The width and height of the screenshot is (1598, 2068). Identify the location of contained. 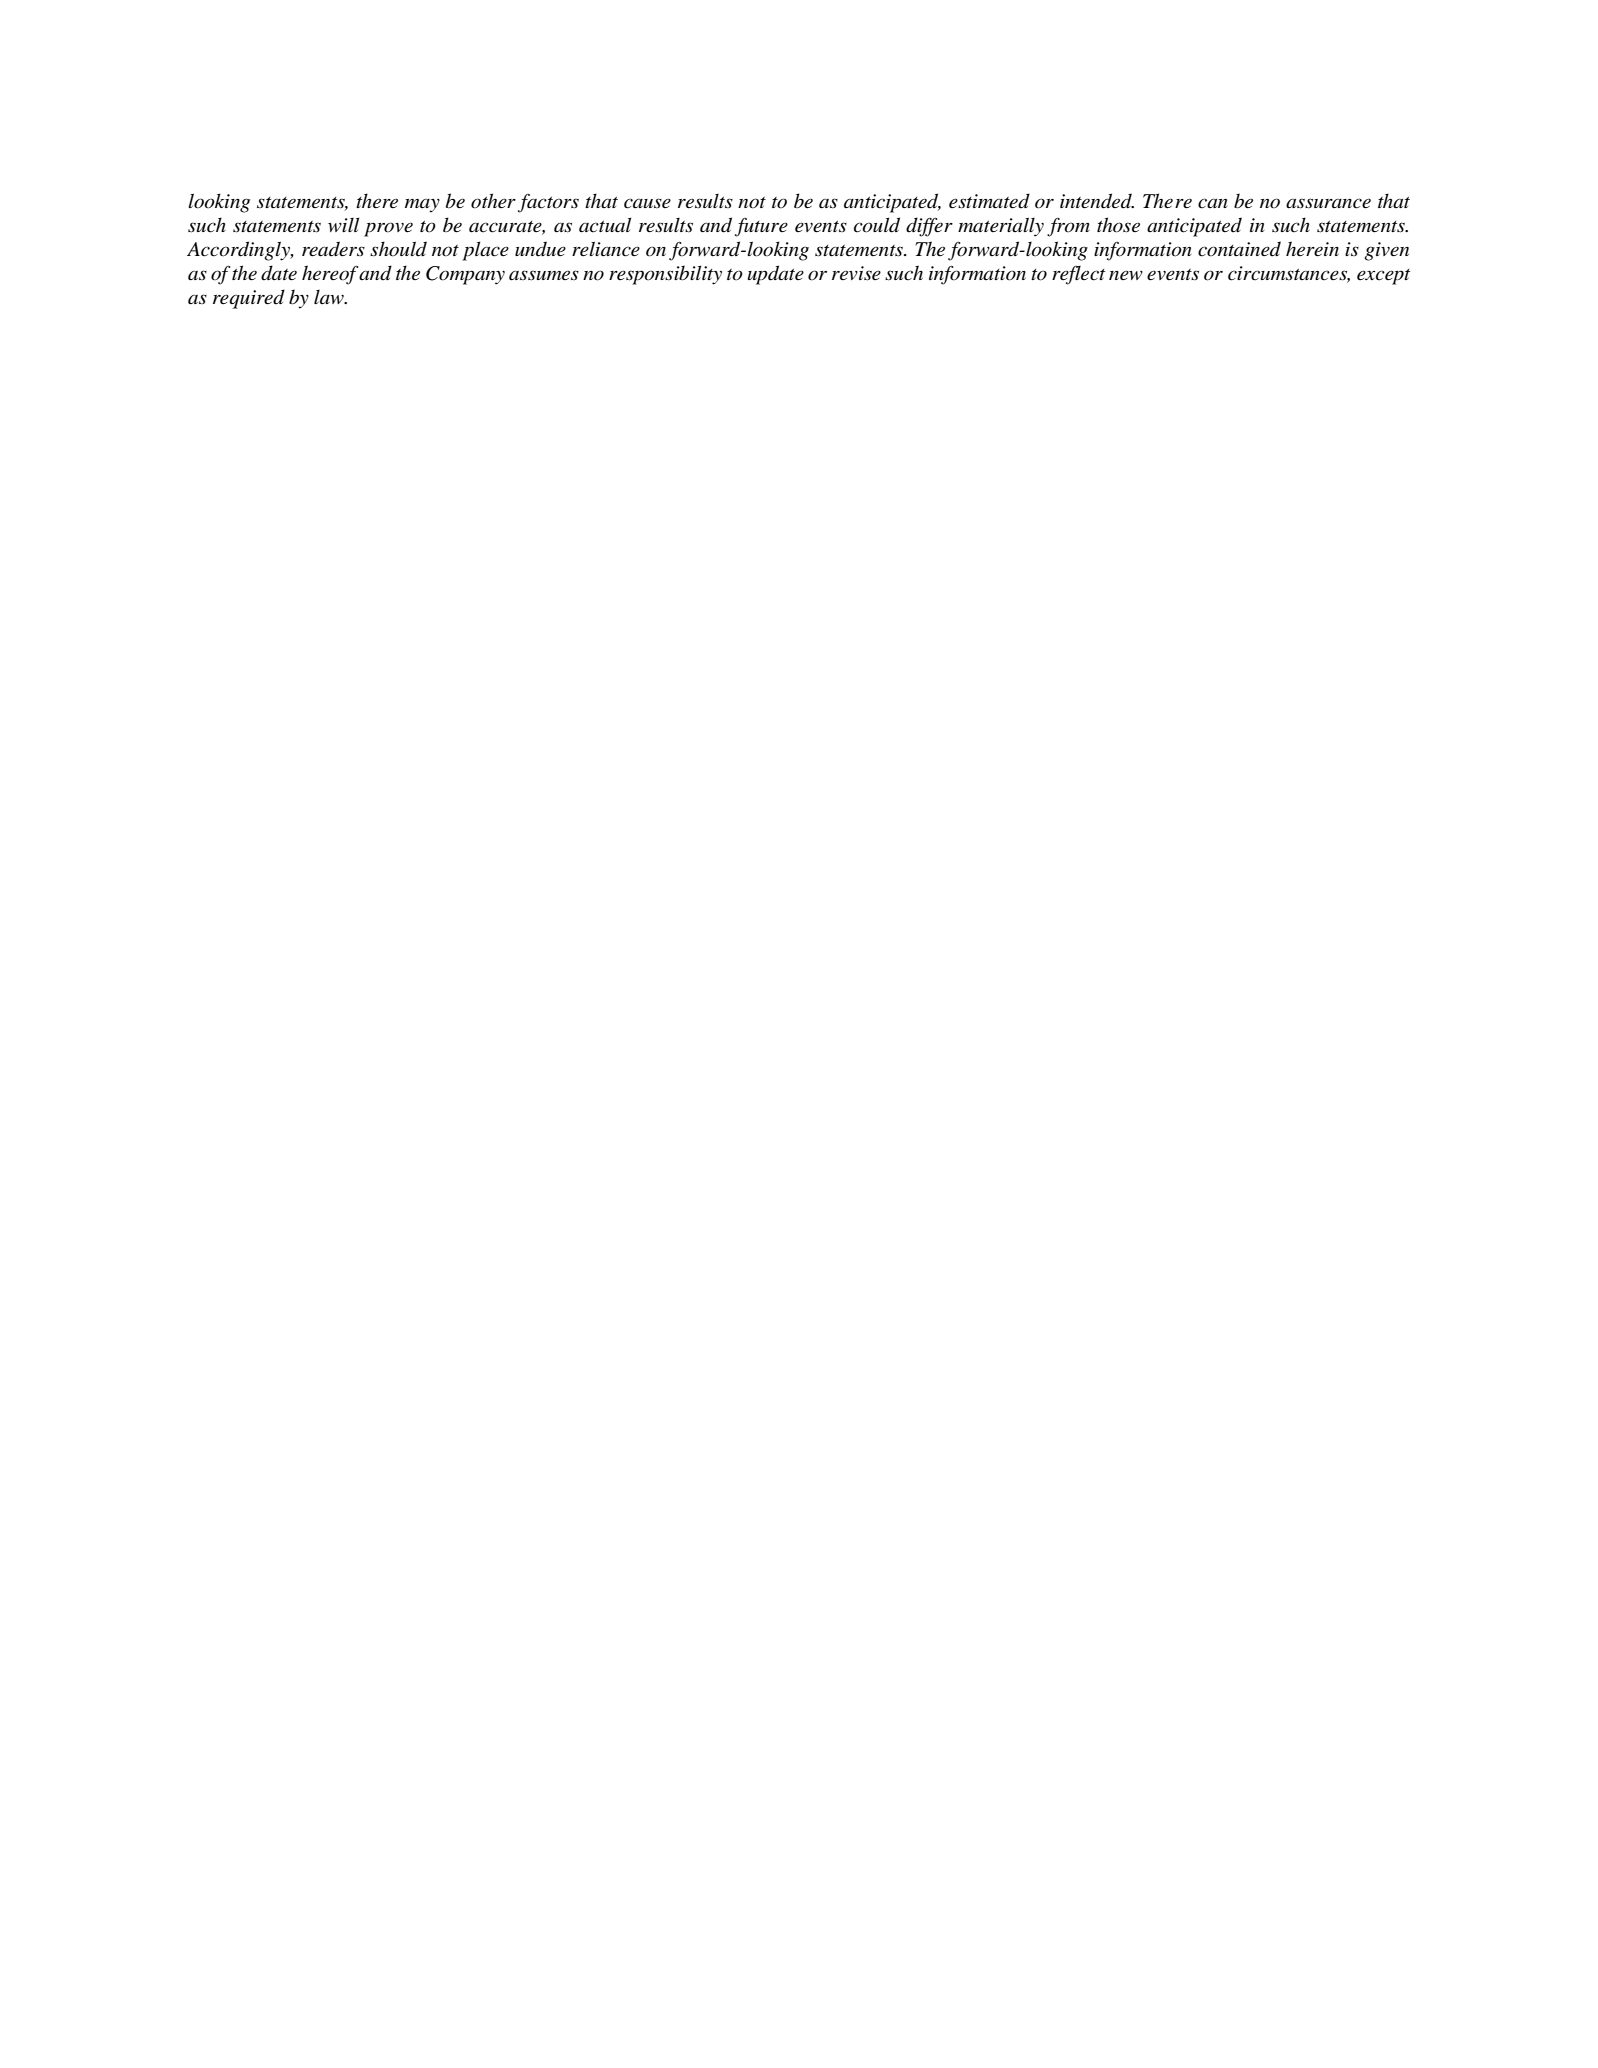
(1239, 249).
